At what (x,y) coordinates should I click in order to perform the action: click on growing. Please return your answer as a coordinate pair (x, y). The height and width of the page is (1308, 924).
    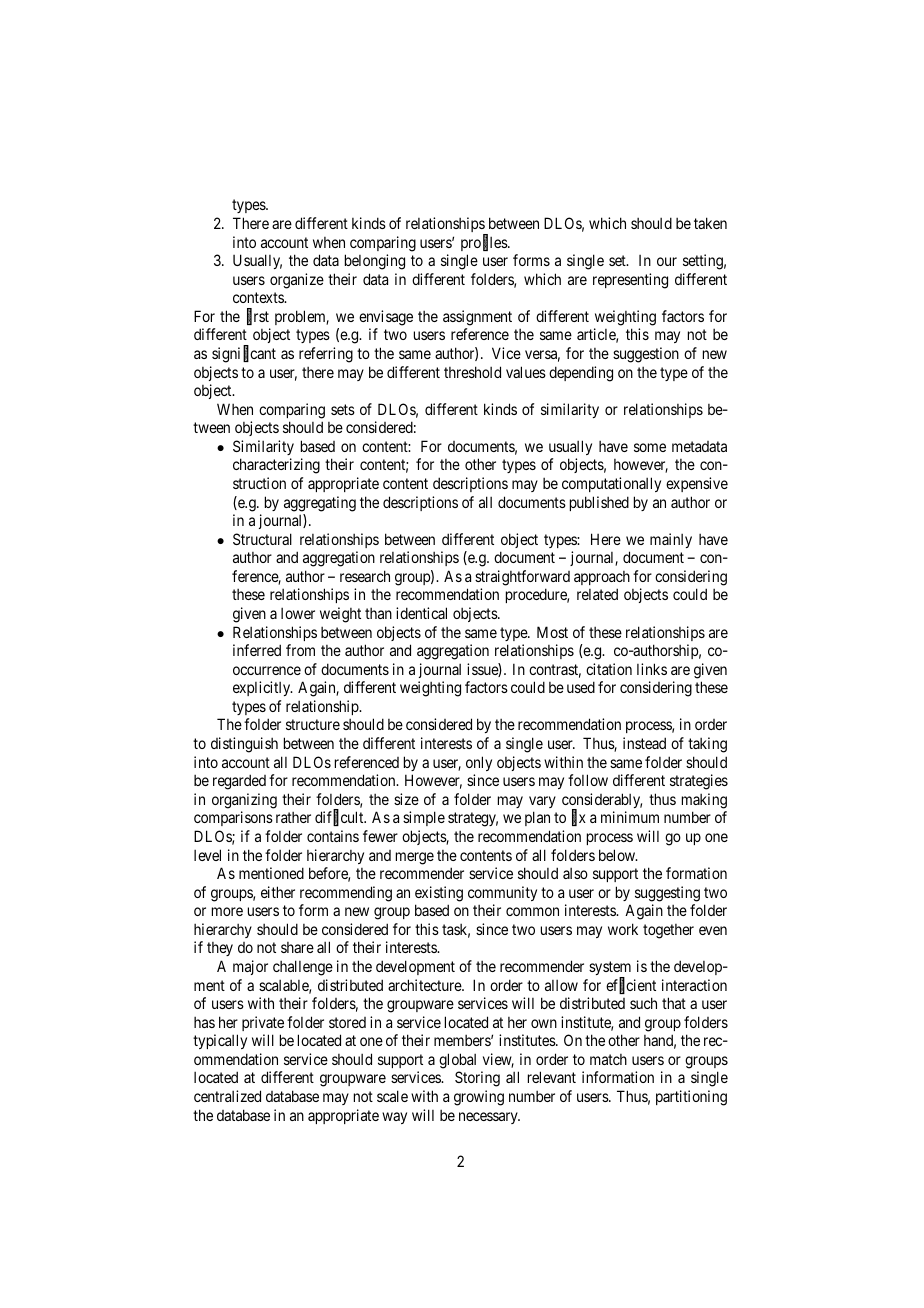
    Looking at the image, I should click on (479, 1098).
